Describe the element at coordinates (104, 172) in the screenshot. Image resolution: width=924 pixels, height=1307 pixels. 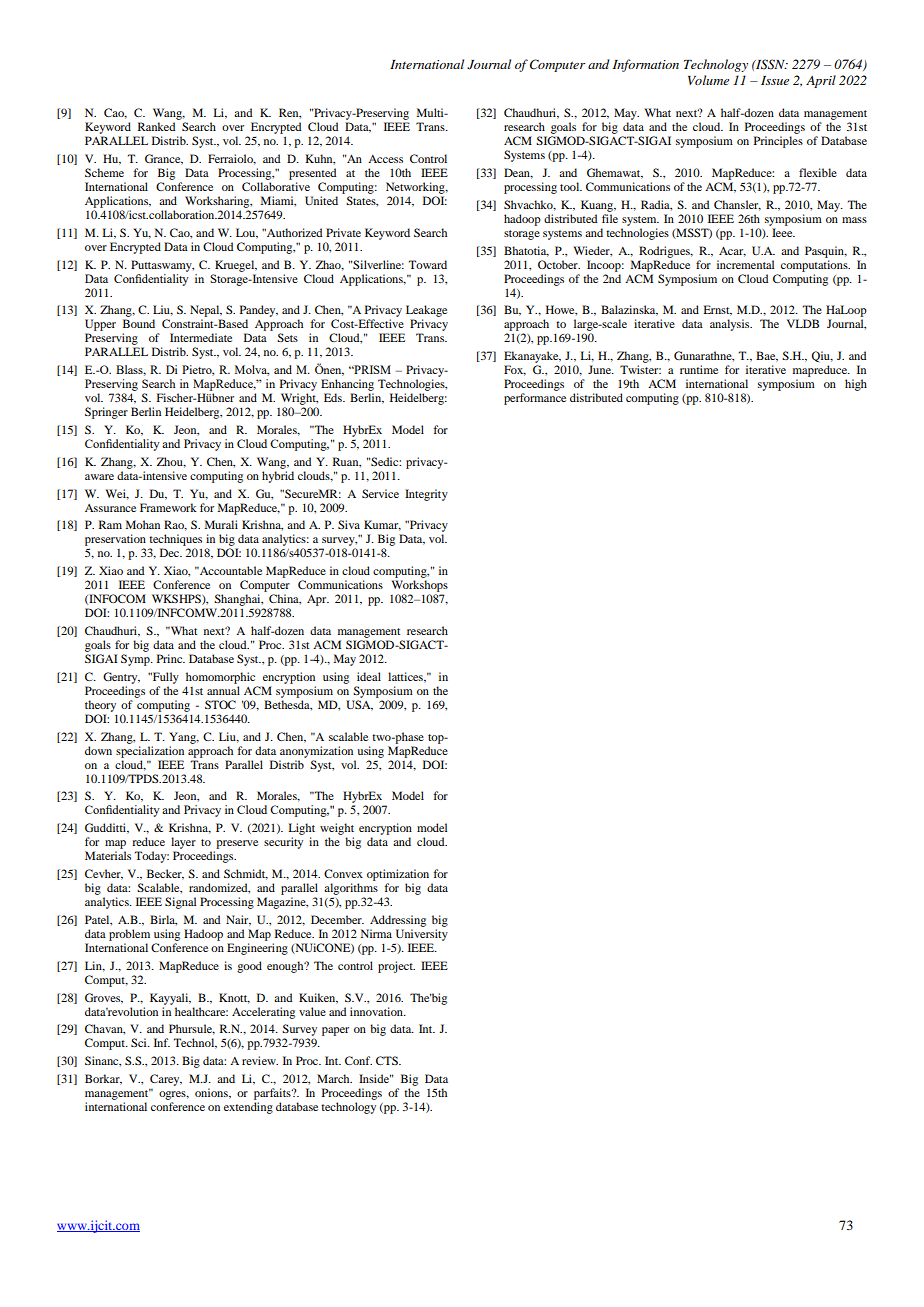
I see `Scheme` at that location.
